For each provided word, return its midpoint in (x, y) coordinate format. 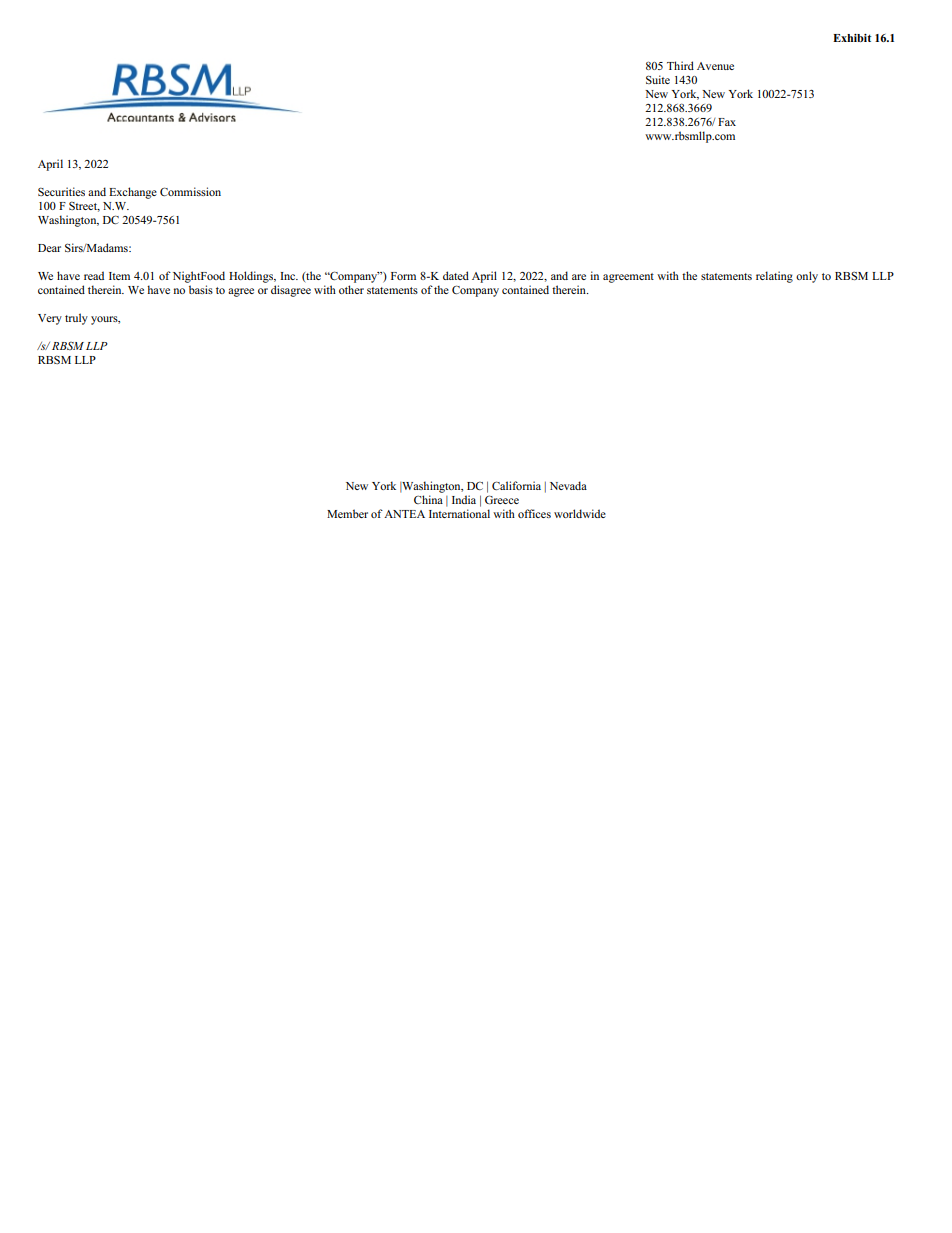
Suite (658, 79)
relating (774, 277)
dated (456, 275)
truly (76, 319)
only (807, 277)
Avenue (715, 66)
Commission (190, 191)
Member (347, 513)
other (351, 289)
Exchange (133, 193)
